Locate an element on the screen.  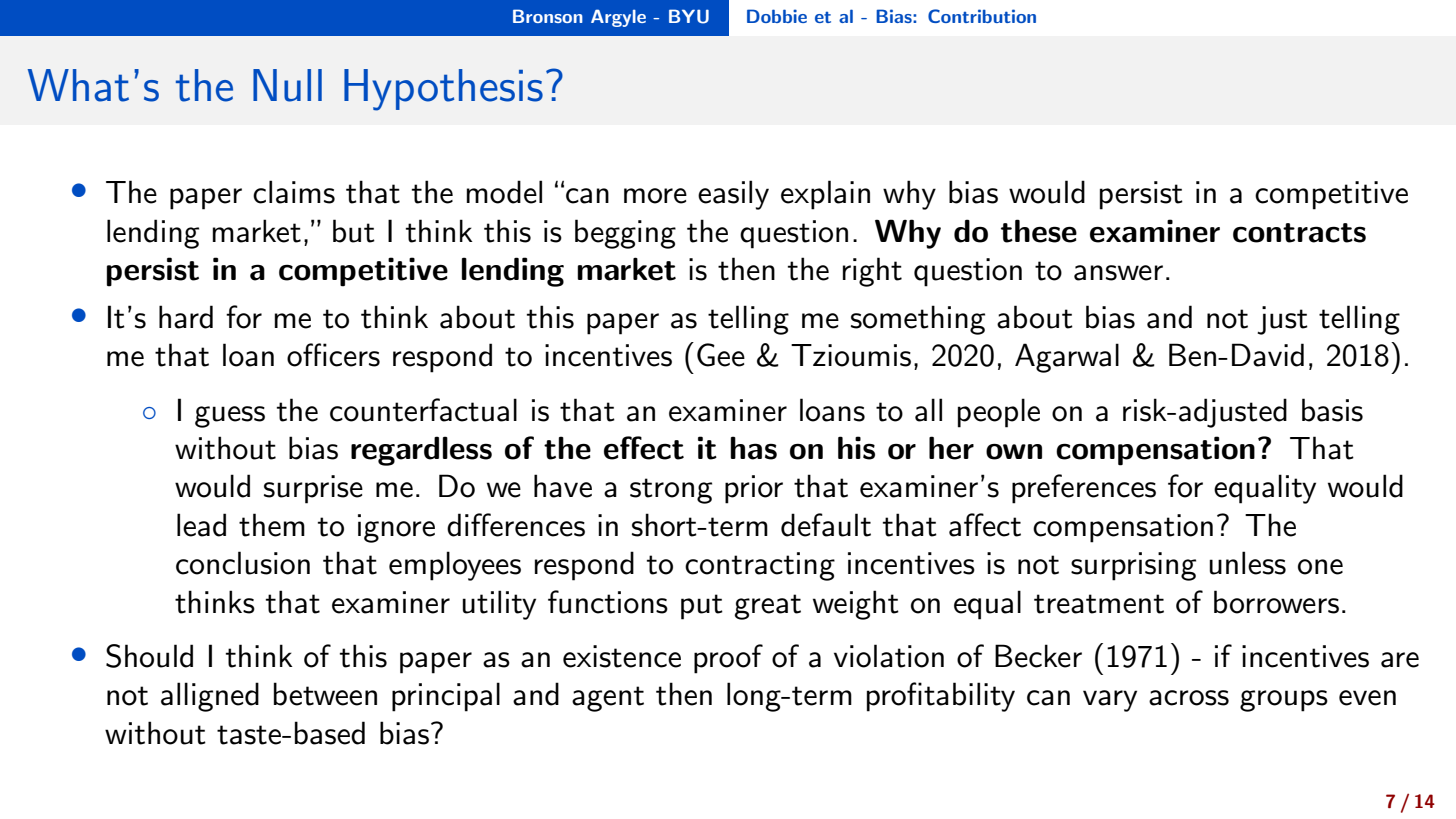
claims is located at coordinates (294, 192).
